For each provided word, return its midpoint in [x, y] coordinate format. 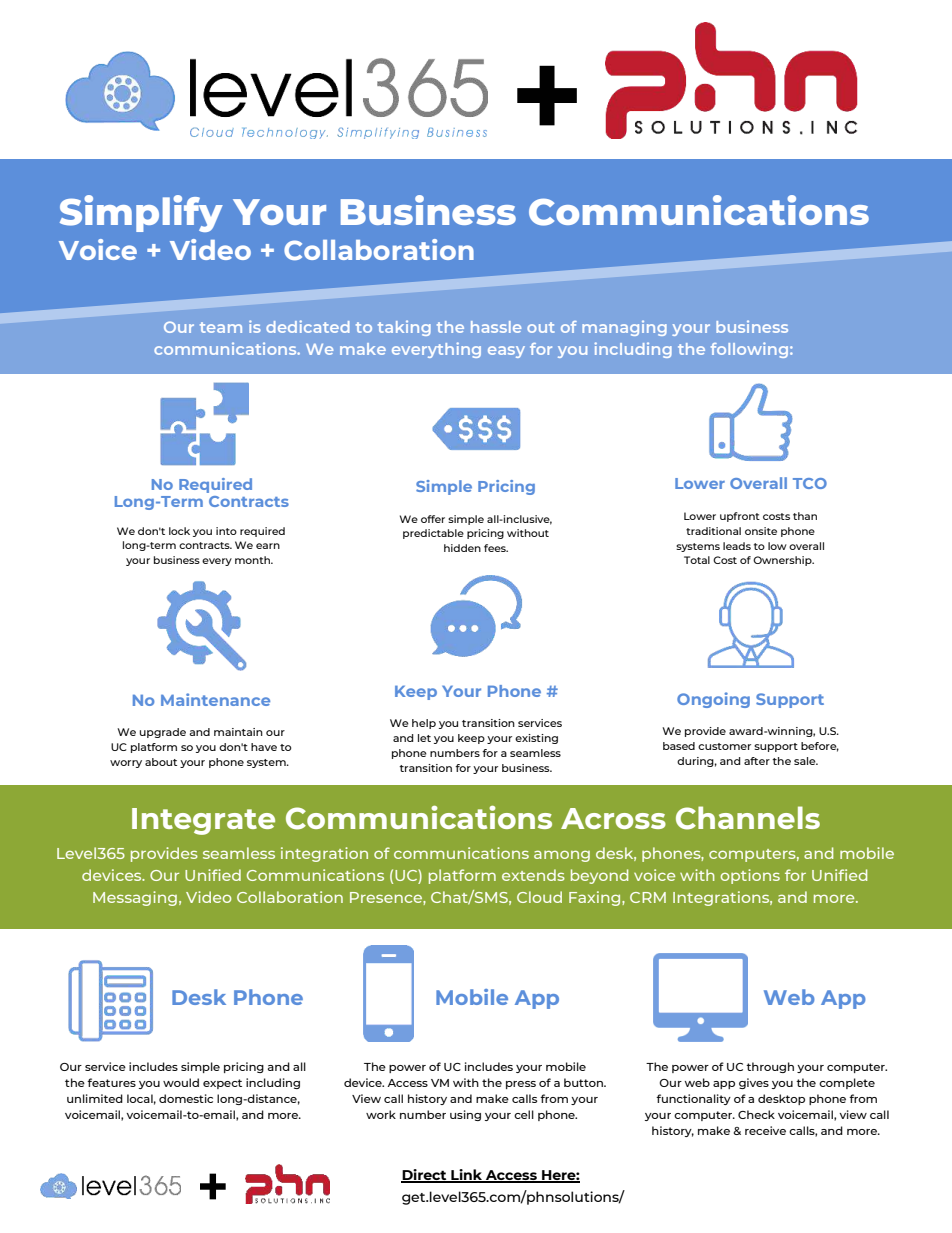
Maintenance [215, 699]
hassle [496, 327]
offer [433, 519]
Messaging [135, 898]
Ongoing [713, 700]
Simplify [141, 213]
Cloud [539, 897]
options [750, 876]
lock [179, 531]
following [751, 350]
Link [467, 1176]
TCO [810, 483]
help [424, 724]
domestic [186, 1098]
